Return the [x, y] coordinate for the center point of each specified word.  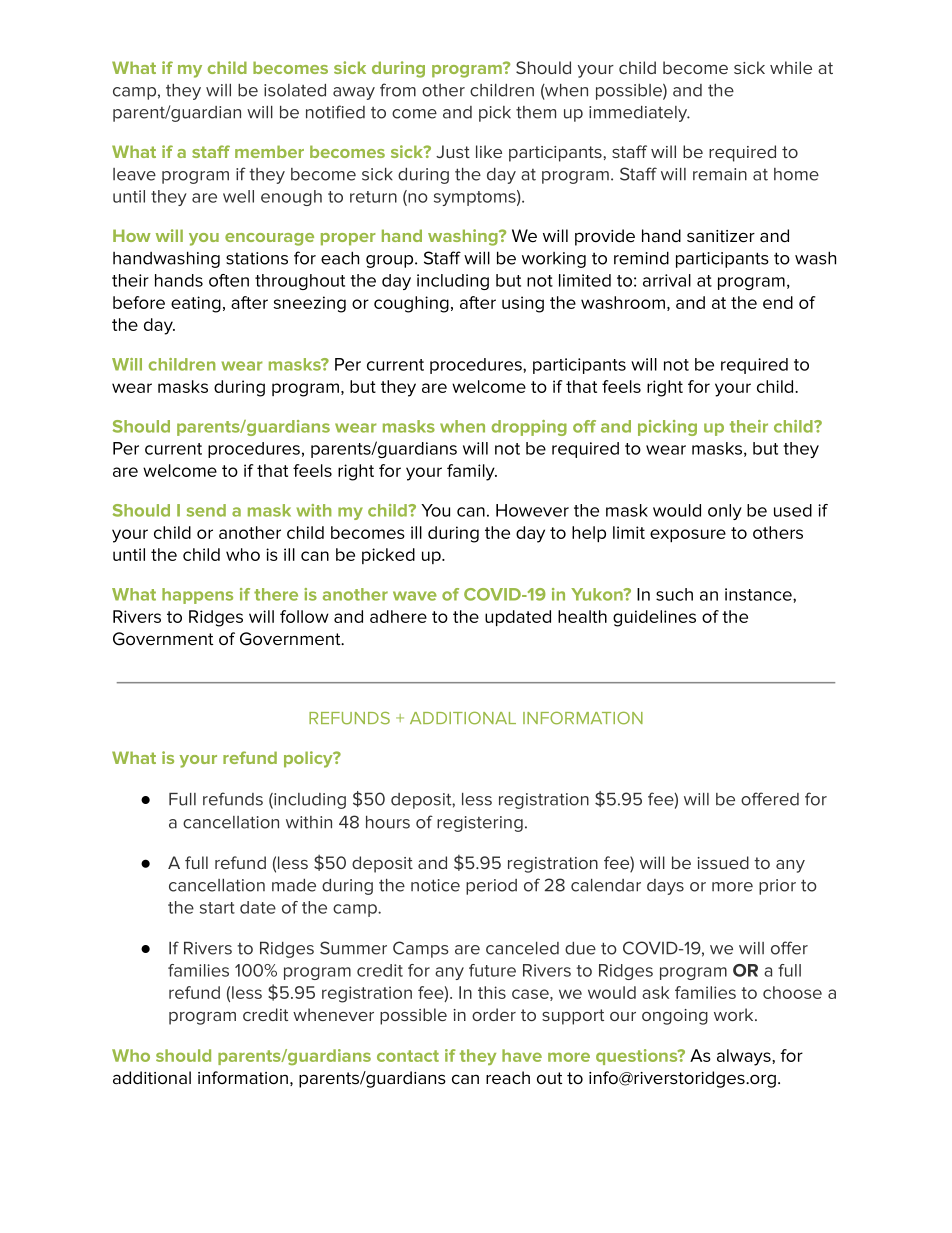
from [398, 90]
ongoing [675, 1017]
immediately [639, 114]
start [217, 908]
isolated [295, 90]
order [494, 1014]
